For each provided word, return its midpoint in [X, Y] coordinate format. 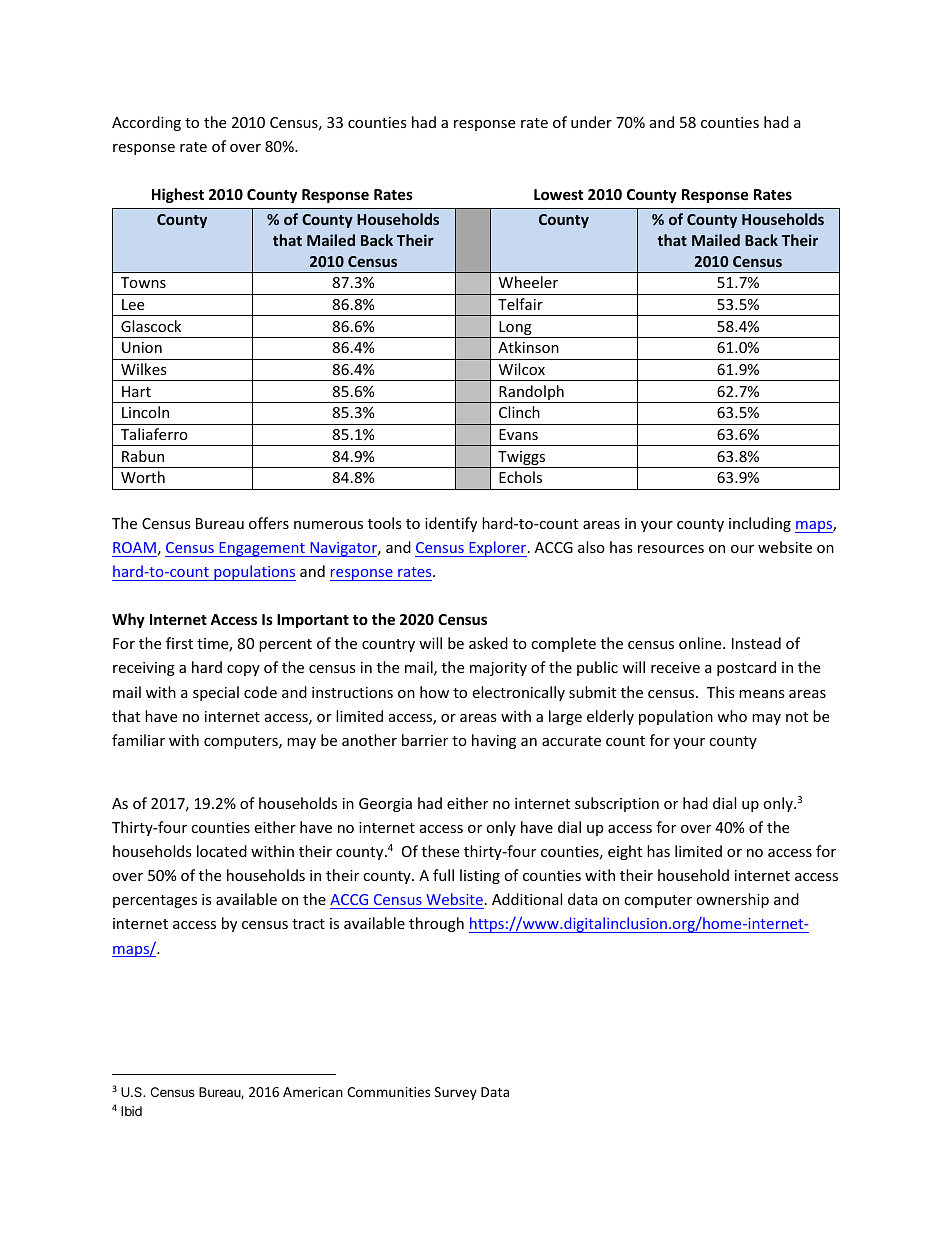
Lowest [559, 194]
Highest [178, 195]
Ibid [131, 1111]
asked [488, 643]
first [179, 643]
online [701, 643]
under [591, 122]
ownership [732, 900]
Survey [456, 1093]
